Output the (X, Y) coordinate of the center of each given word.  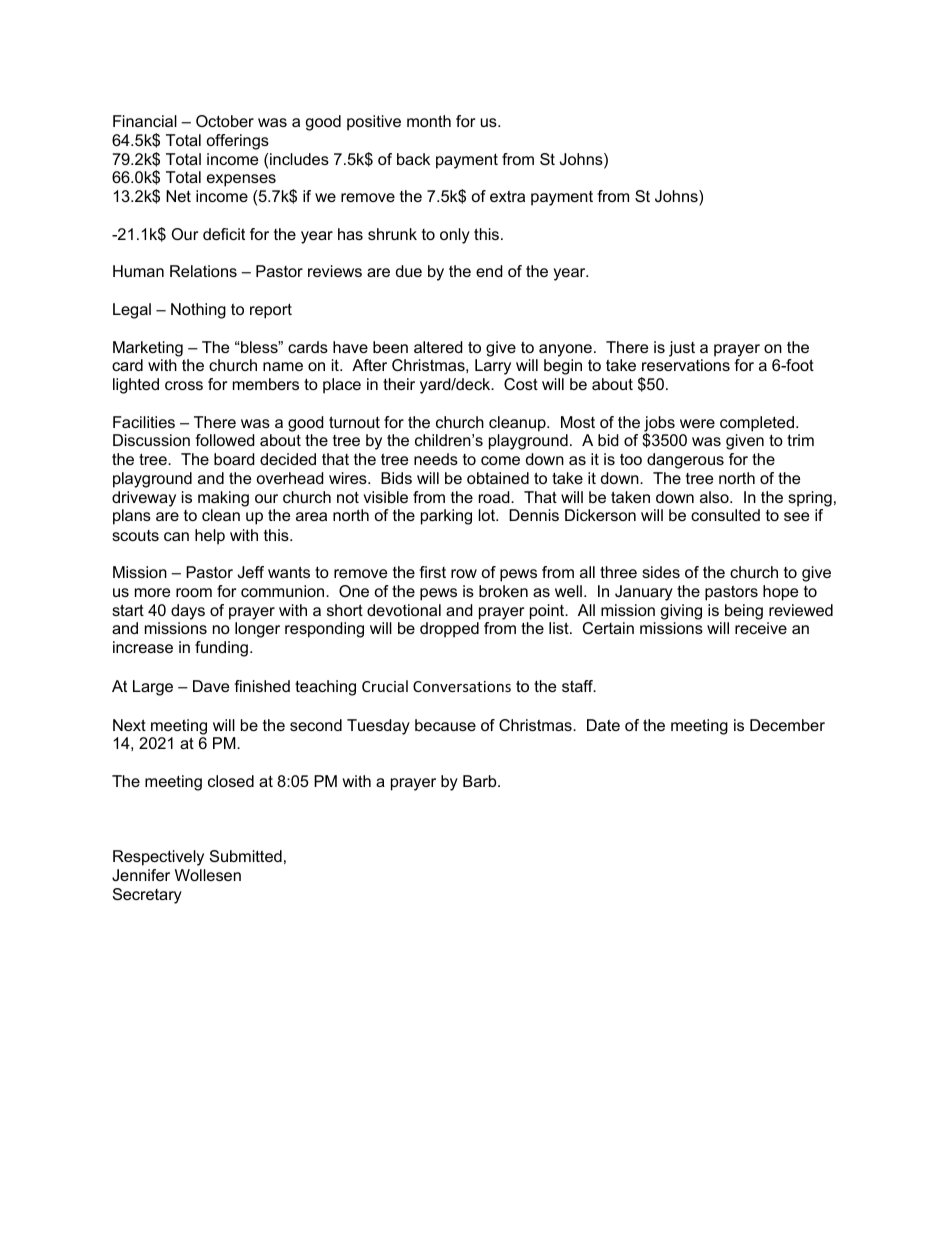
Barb (481, 781)
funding (221, 649)
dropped (449, 630)
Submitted (246, 856)
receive (761, 628)
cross (184, 385)
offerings (238, 142)
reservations (686, 365)
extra (507, 196)
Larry (493, 367)
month (429, 121)
